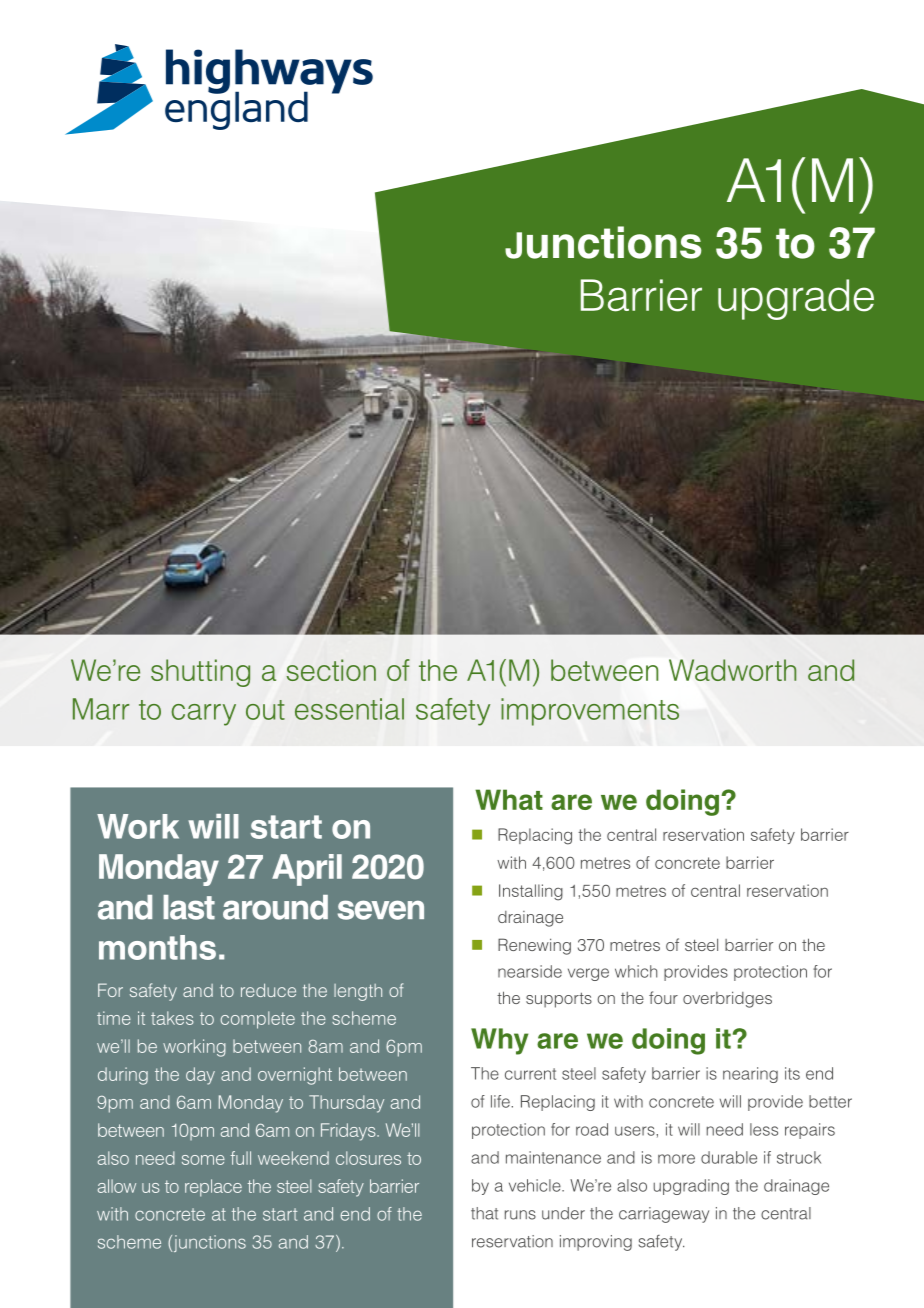 The image size is (924, 1308). Describe the element at coordinates (796, 299) in the page. I see `upgrade` at that location.
